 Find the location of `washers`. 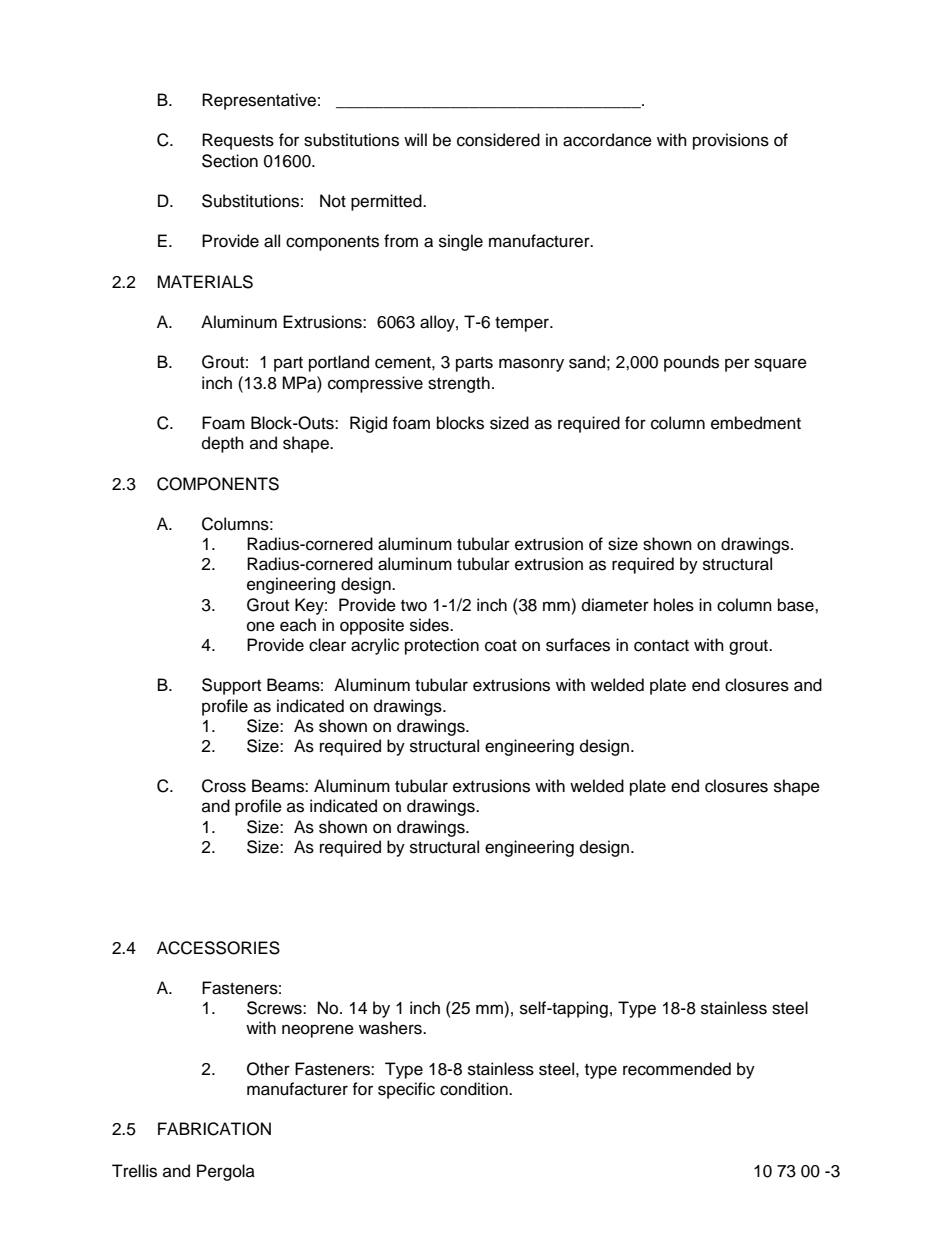

washers is located at coordinates (391, 1028).
